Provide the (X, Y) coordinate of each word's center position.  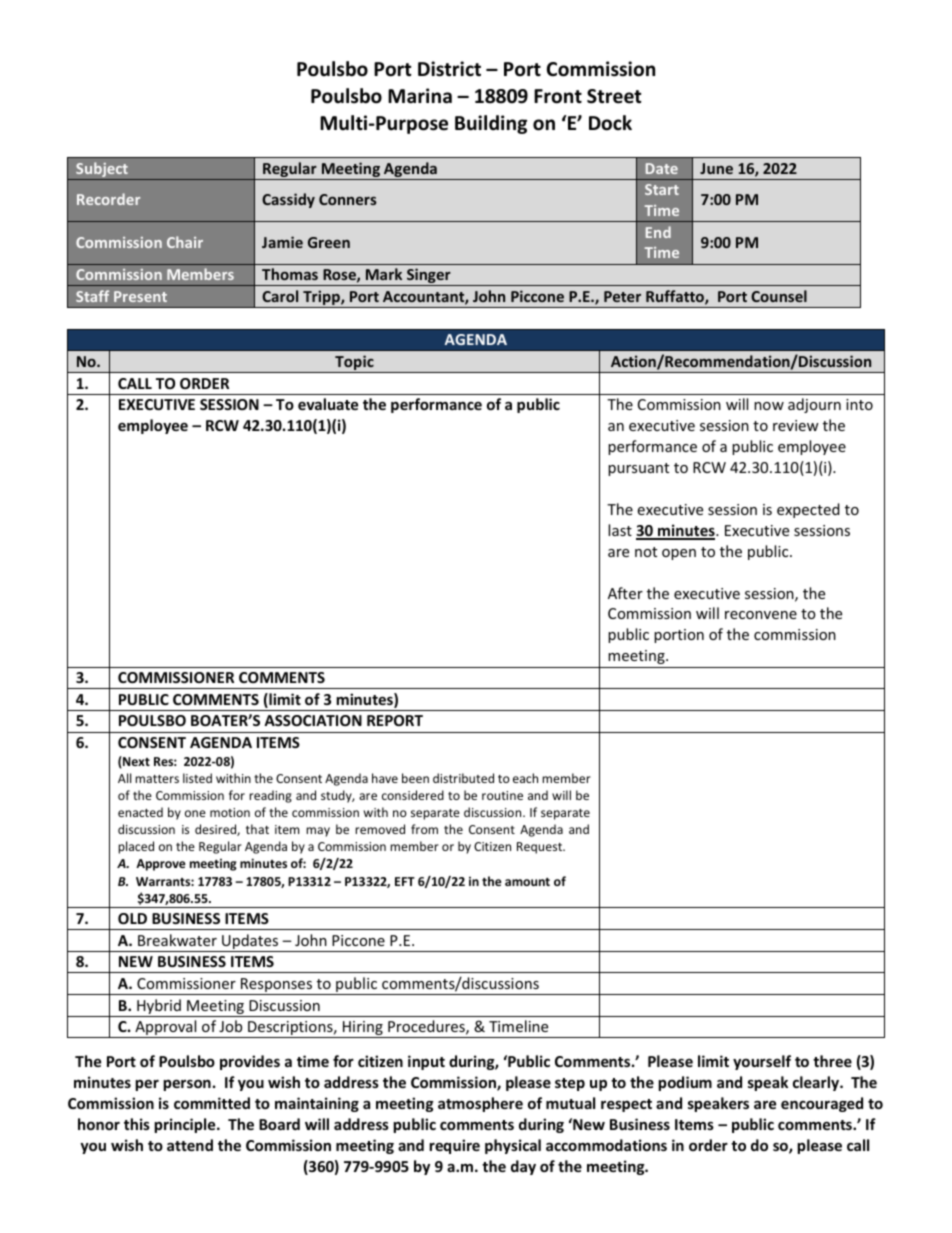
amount (527, 882)
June (716, 168)
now (769, 406)
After (625, 593)
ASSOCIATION (313, 720)
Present (140, 296)
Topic (354, 364)
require (454, 1146)
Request (541, 848)
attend (190, 1145)
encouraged (822, 1104)
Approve (161, 865)
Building (491, 124)
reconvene (761, 615)
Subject (102, 171)
